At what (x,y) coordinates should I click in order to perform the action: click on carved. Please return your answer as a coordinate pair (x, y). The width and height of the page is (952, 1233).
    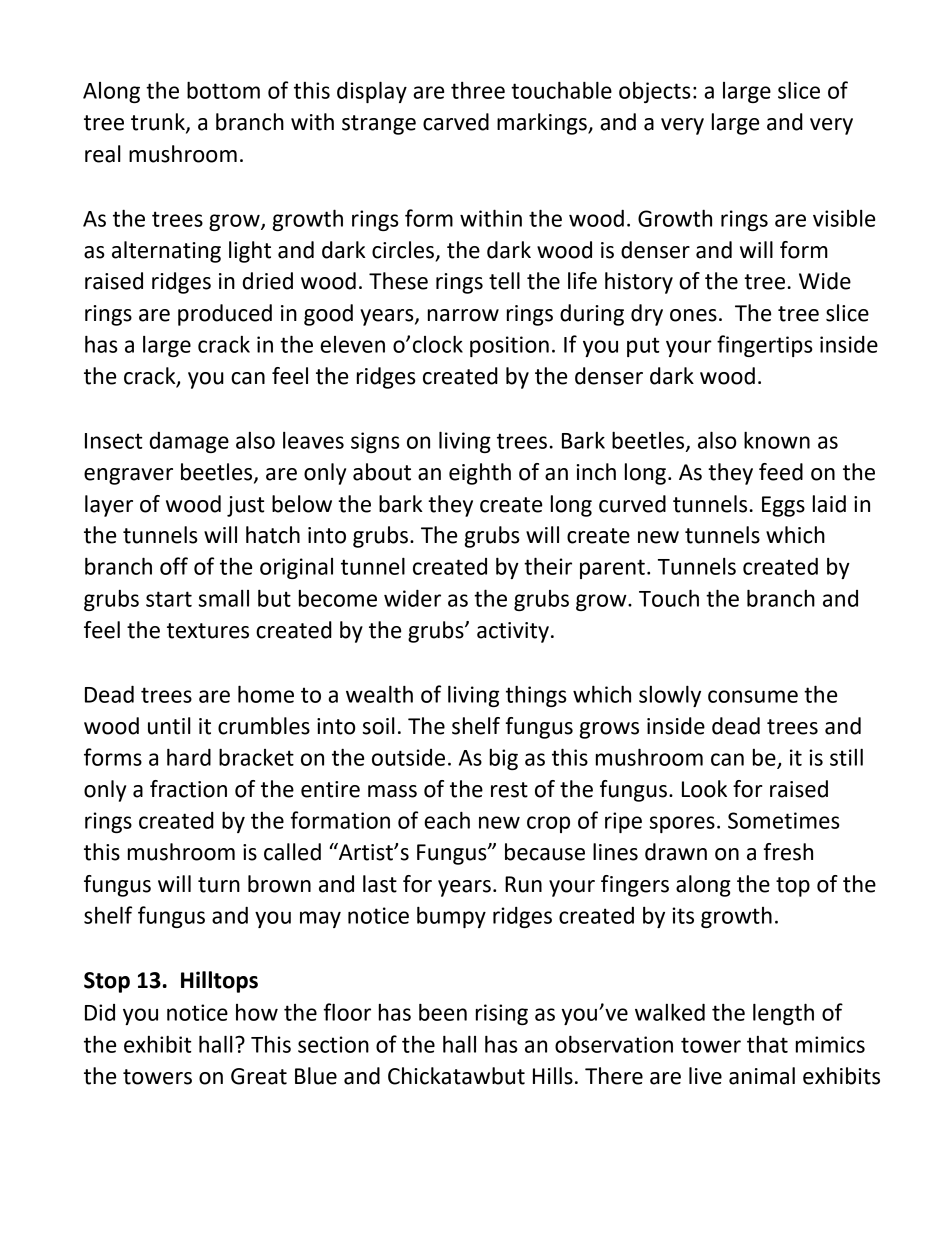
    Looking at the image, I should click on (456, 122).
